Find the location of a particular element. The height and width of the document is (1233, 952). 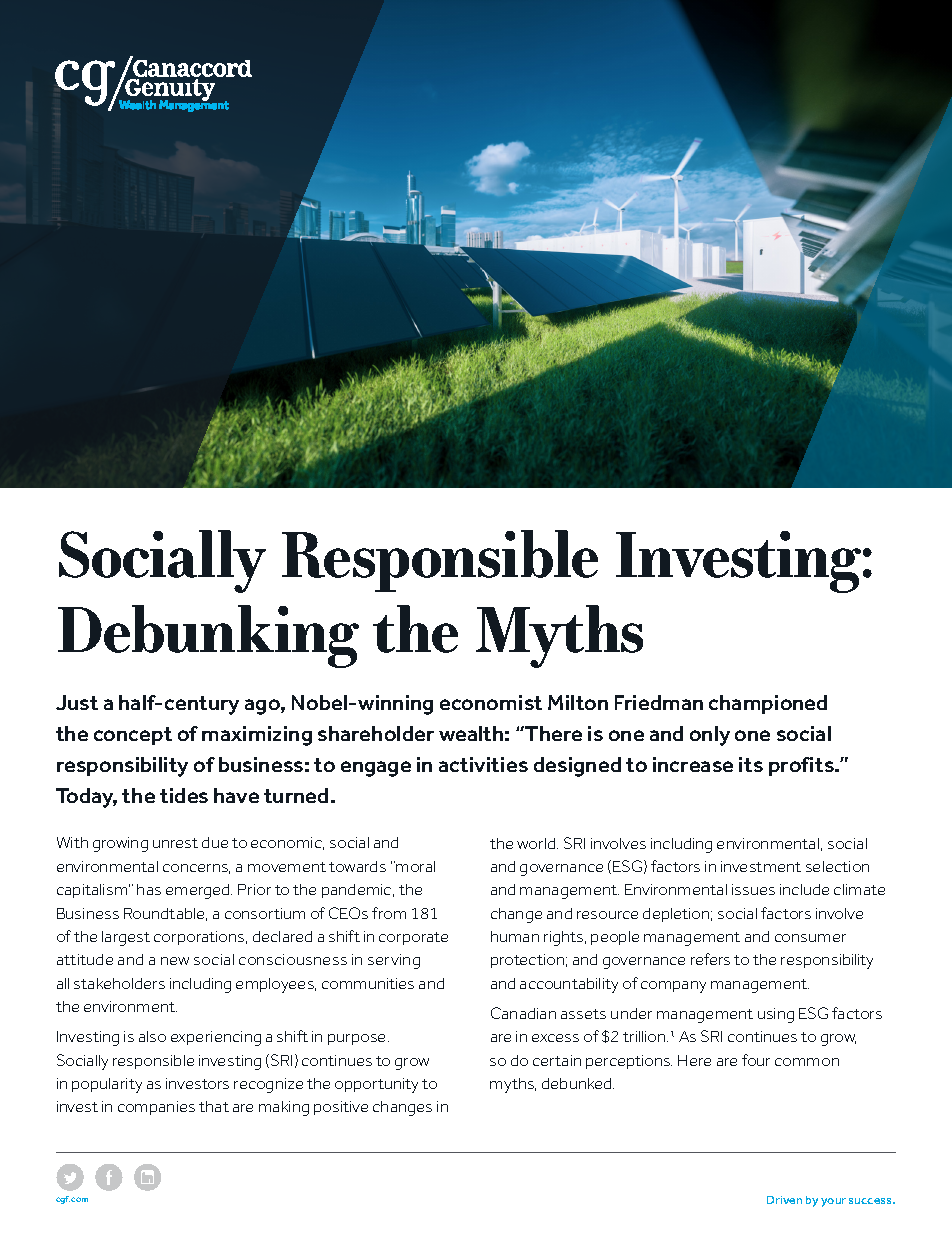

corporate is located at coordinates (413, 938).
